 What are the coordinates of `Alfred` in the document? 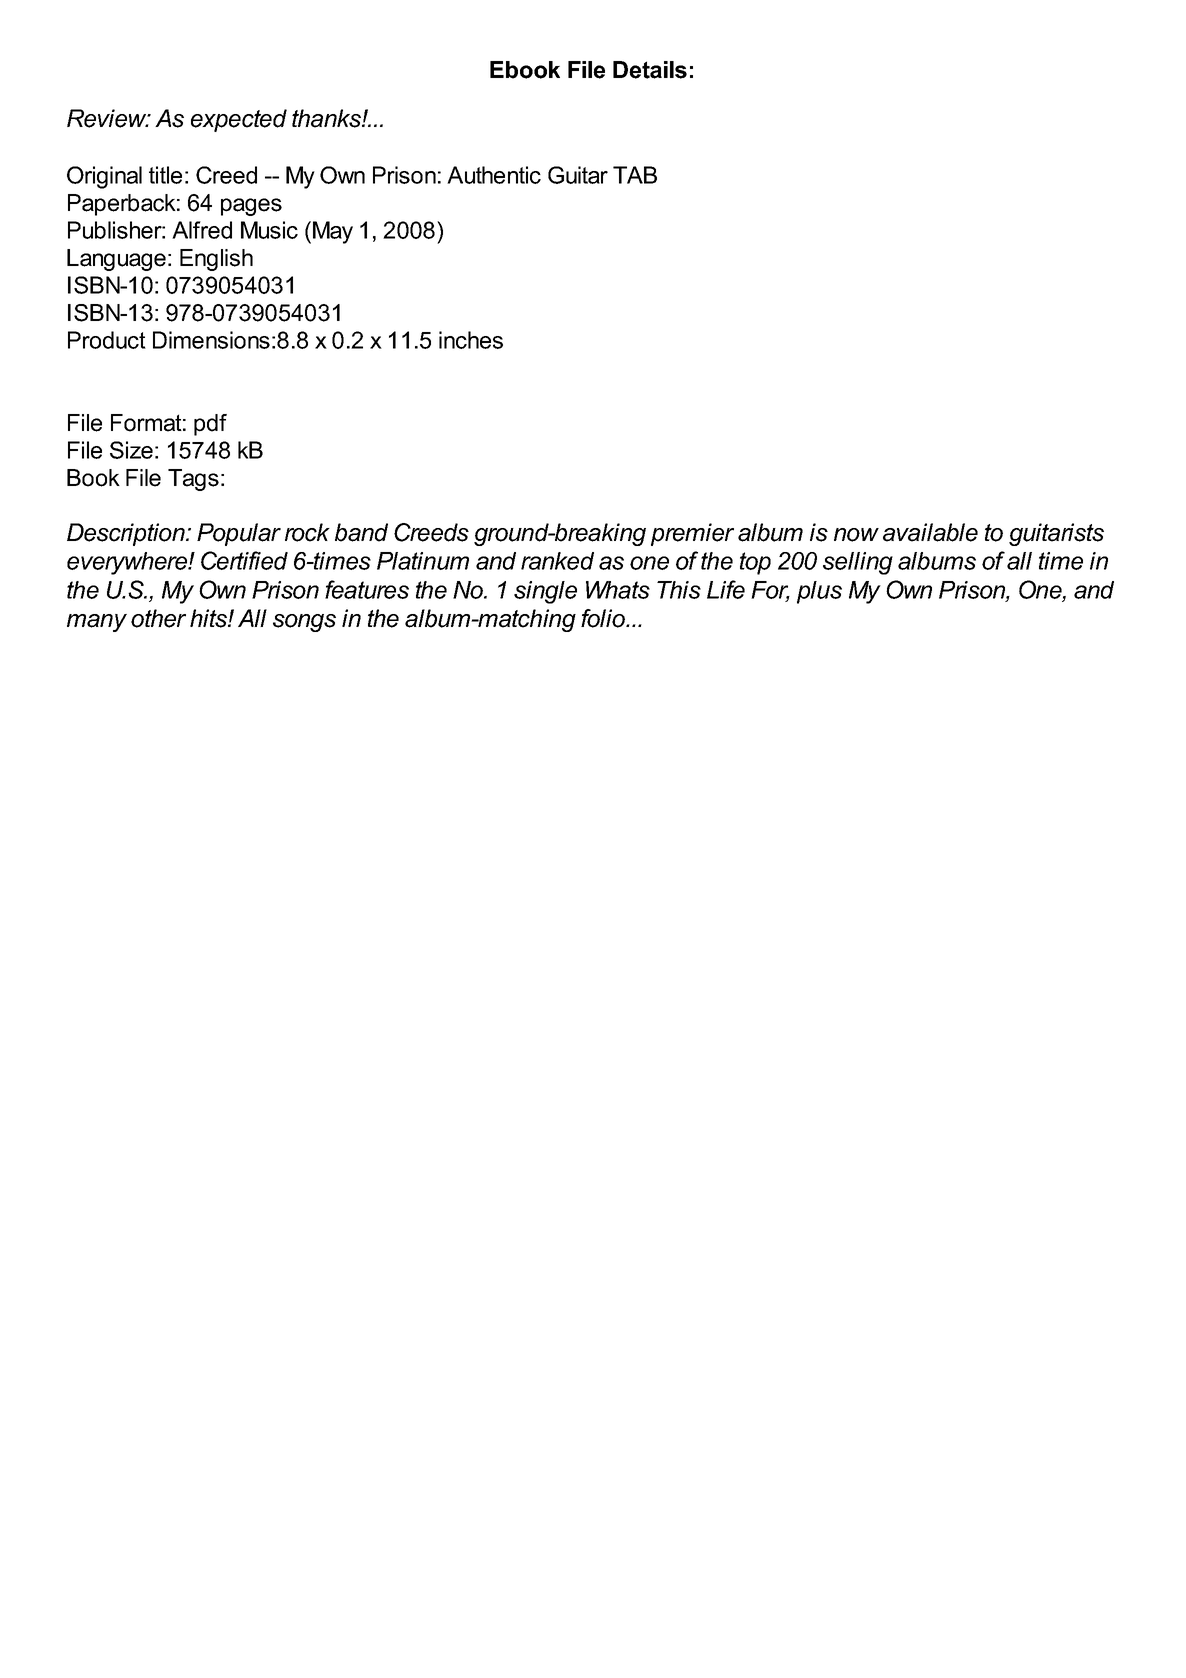 It's located at (202, 230).
